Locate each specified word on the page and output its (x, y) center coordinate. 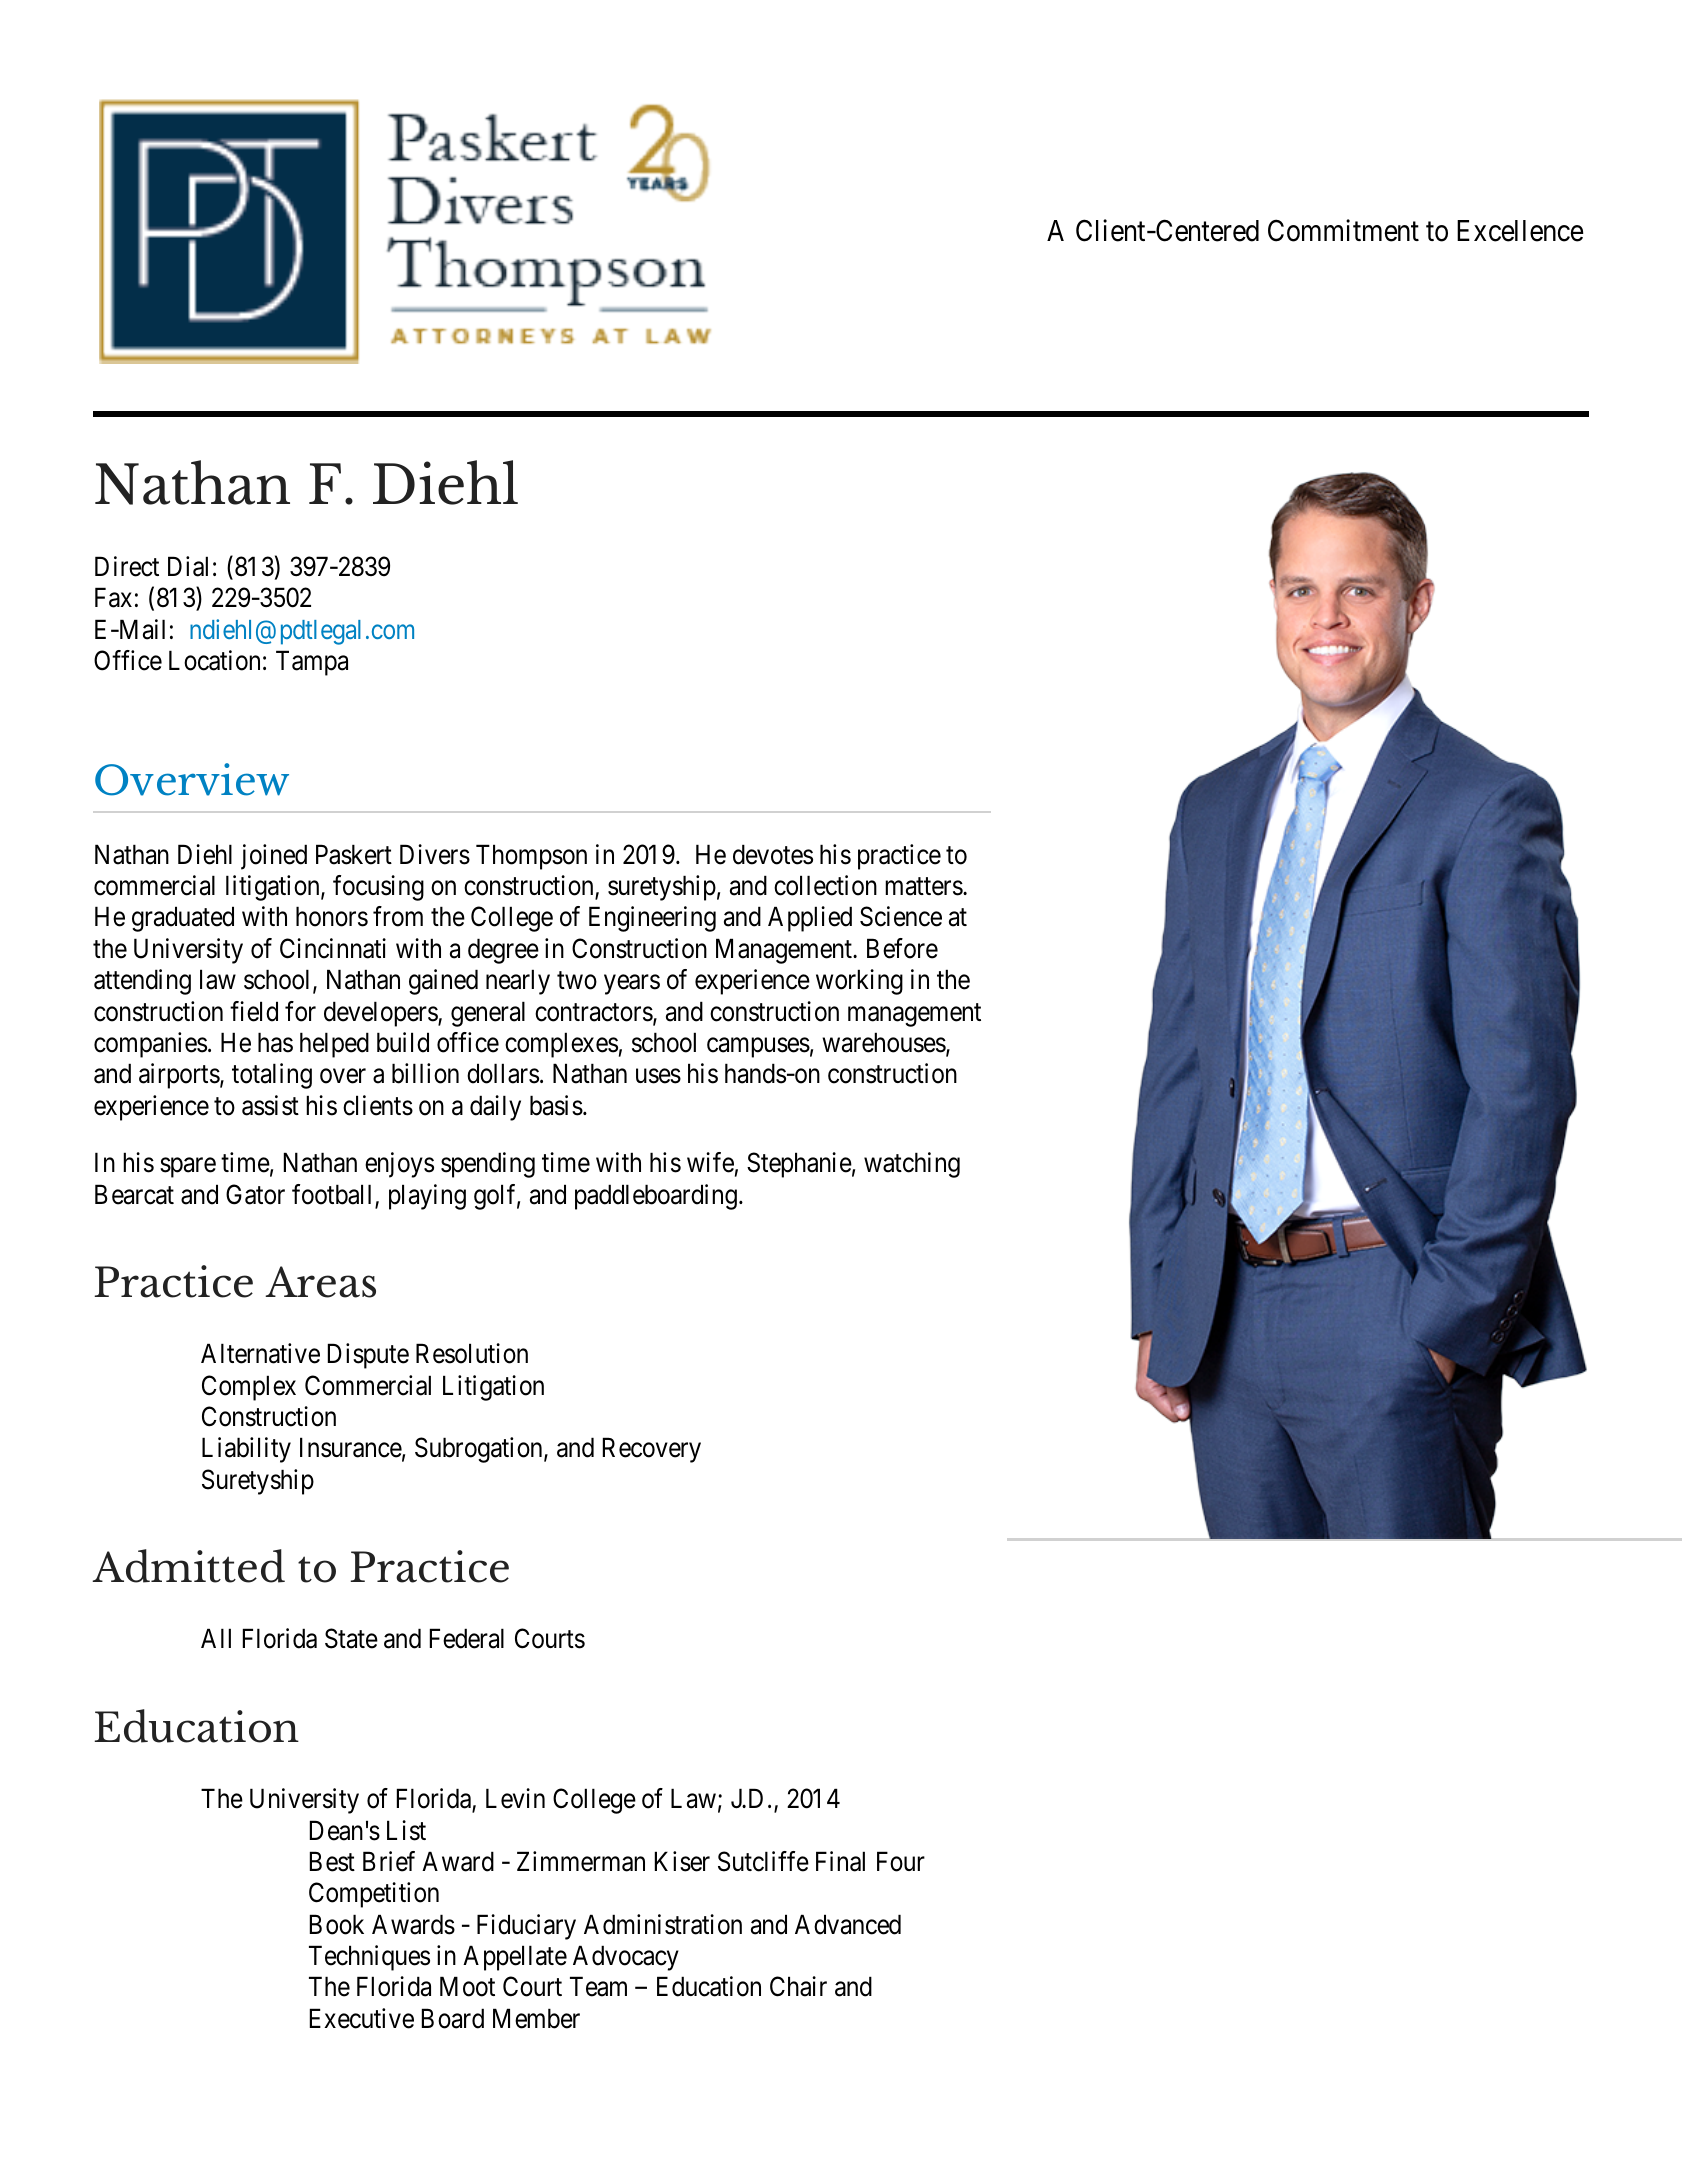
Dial (188, 566)
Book (337, 1924)
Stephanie (799, 1165)
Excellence (1520, 231)
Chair (798, 1986)
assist (270, 1105)
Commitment (1343, 231)
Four (901, 1861)
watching (912, 1165)
